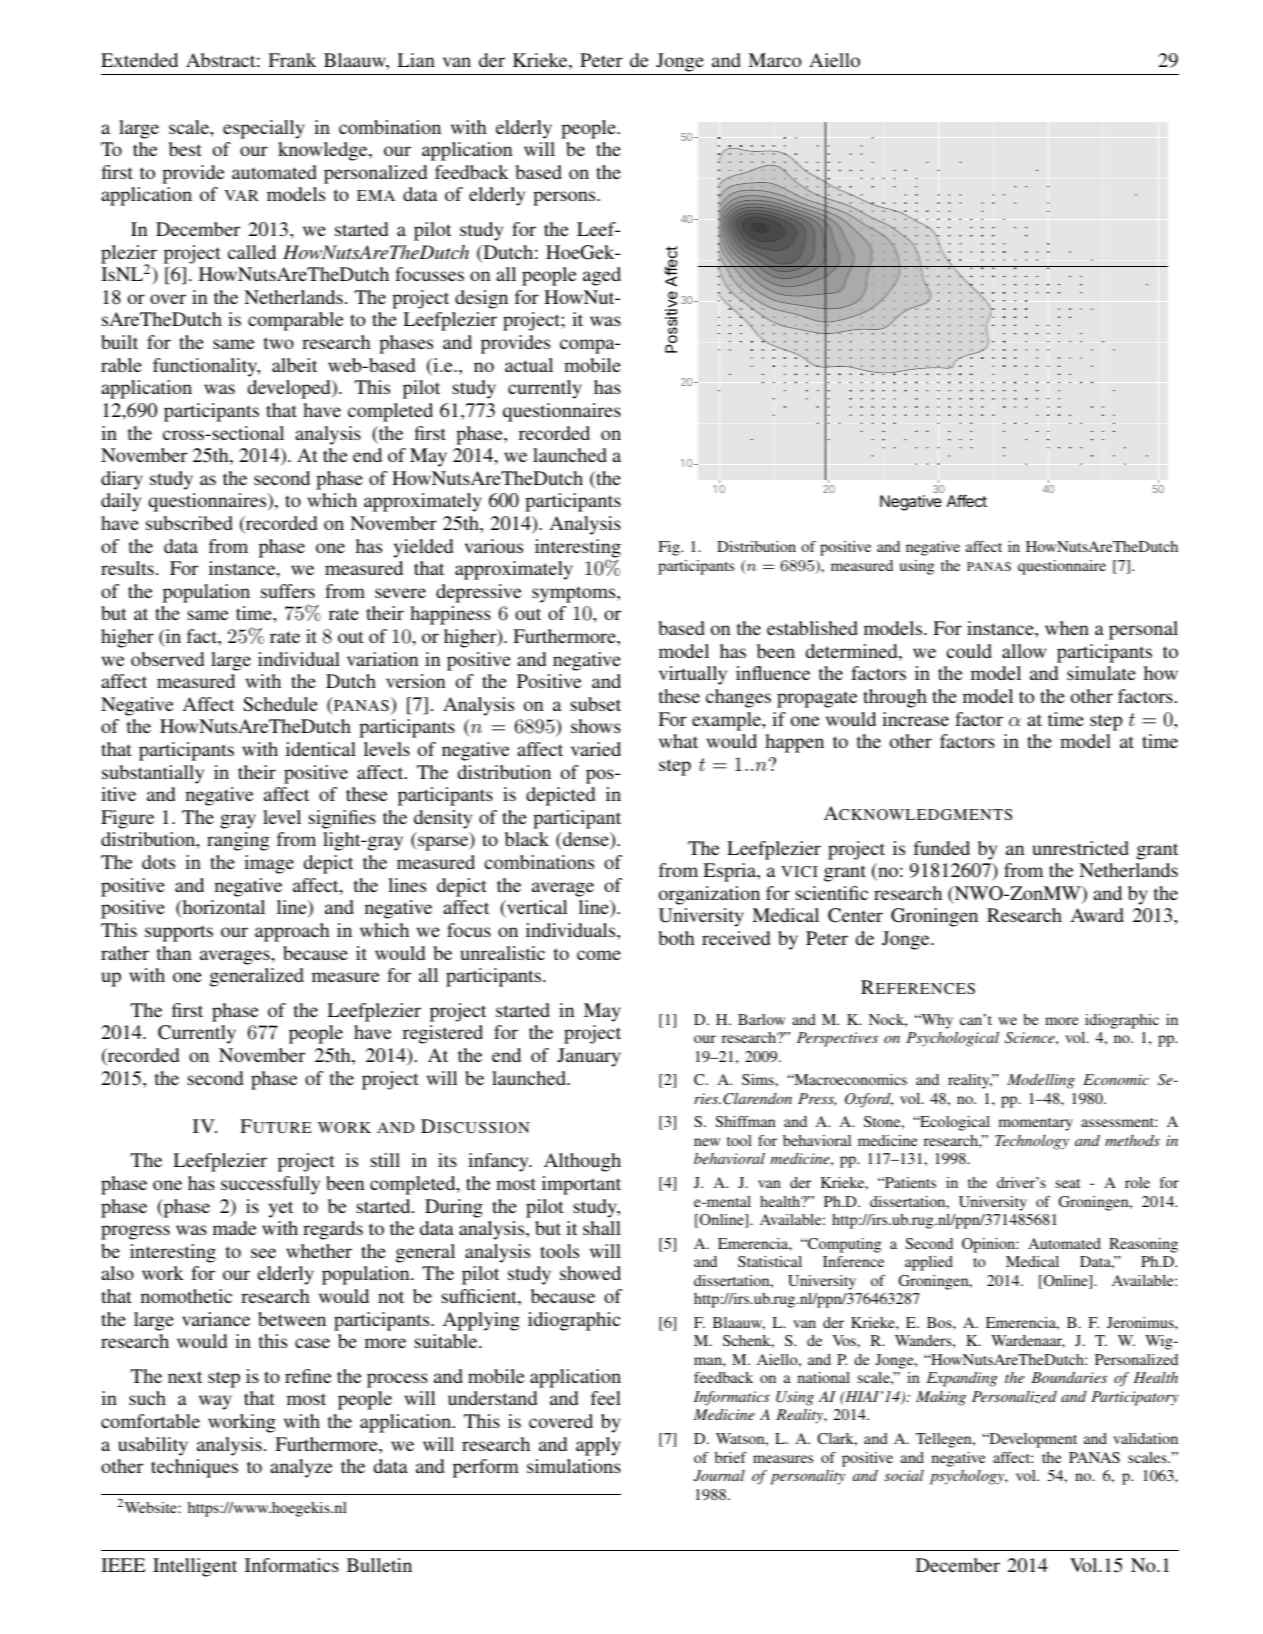  What do you see at coordinates (263, 129) in the image?
I see `especially` at bounding box center [263, 129].
